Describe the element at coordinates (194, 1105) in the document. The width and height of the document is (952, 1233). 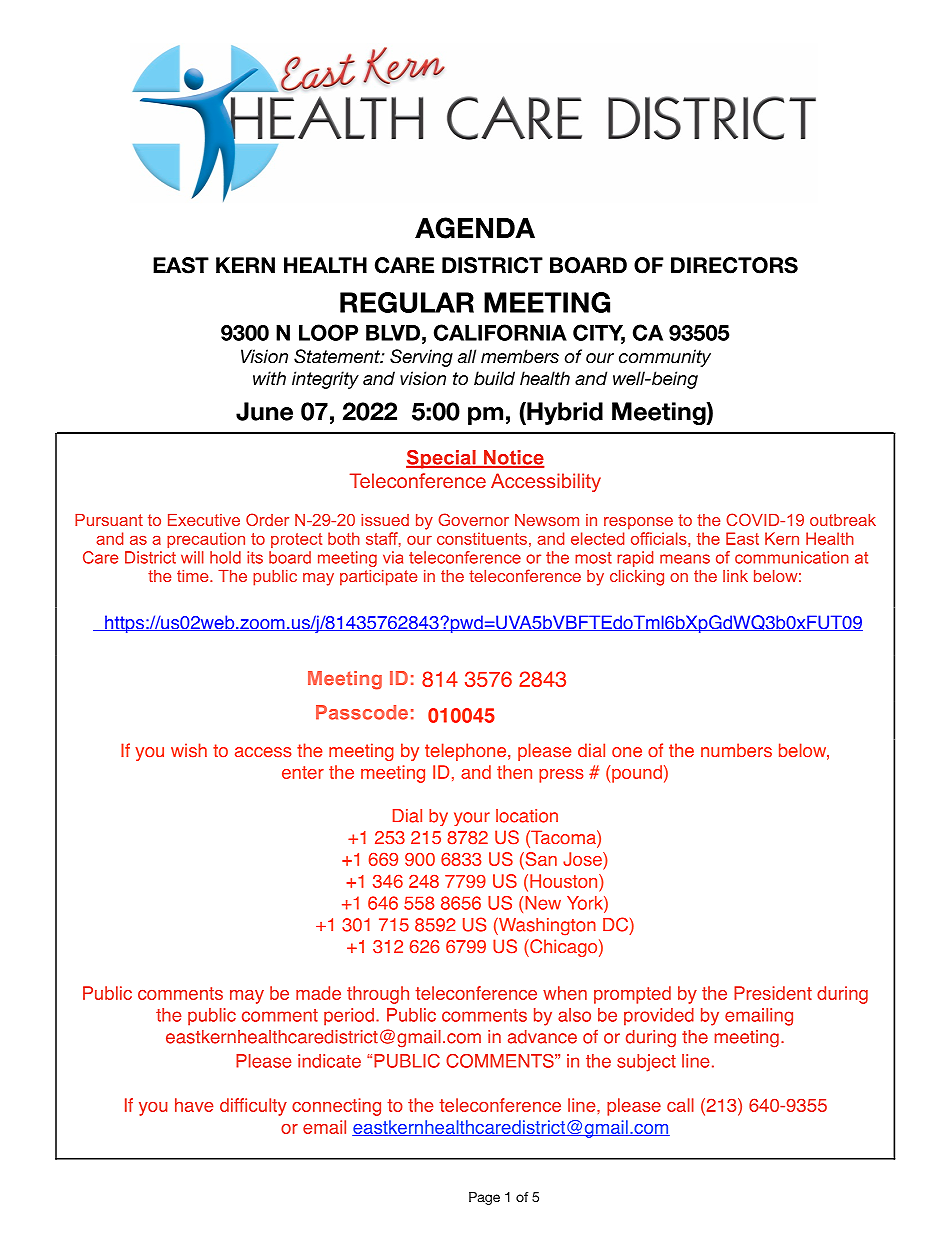
I see `have` at that location.
